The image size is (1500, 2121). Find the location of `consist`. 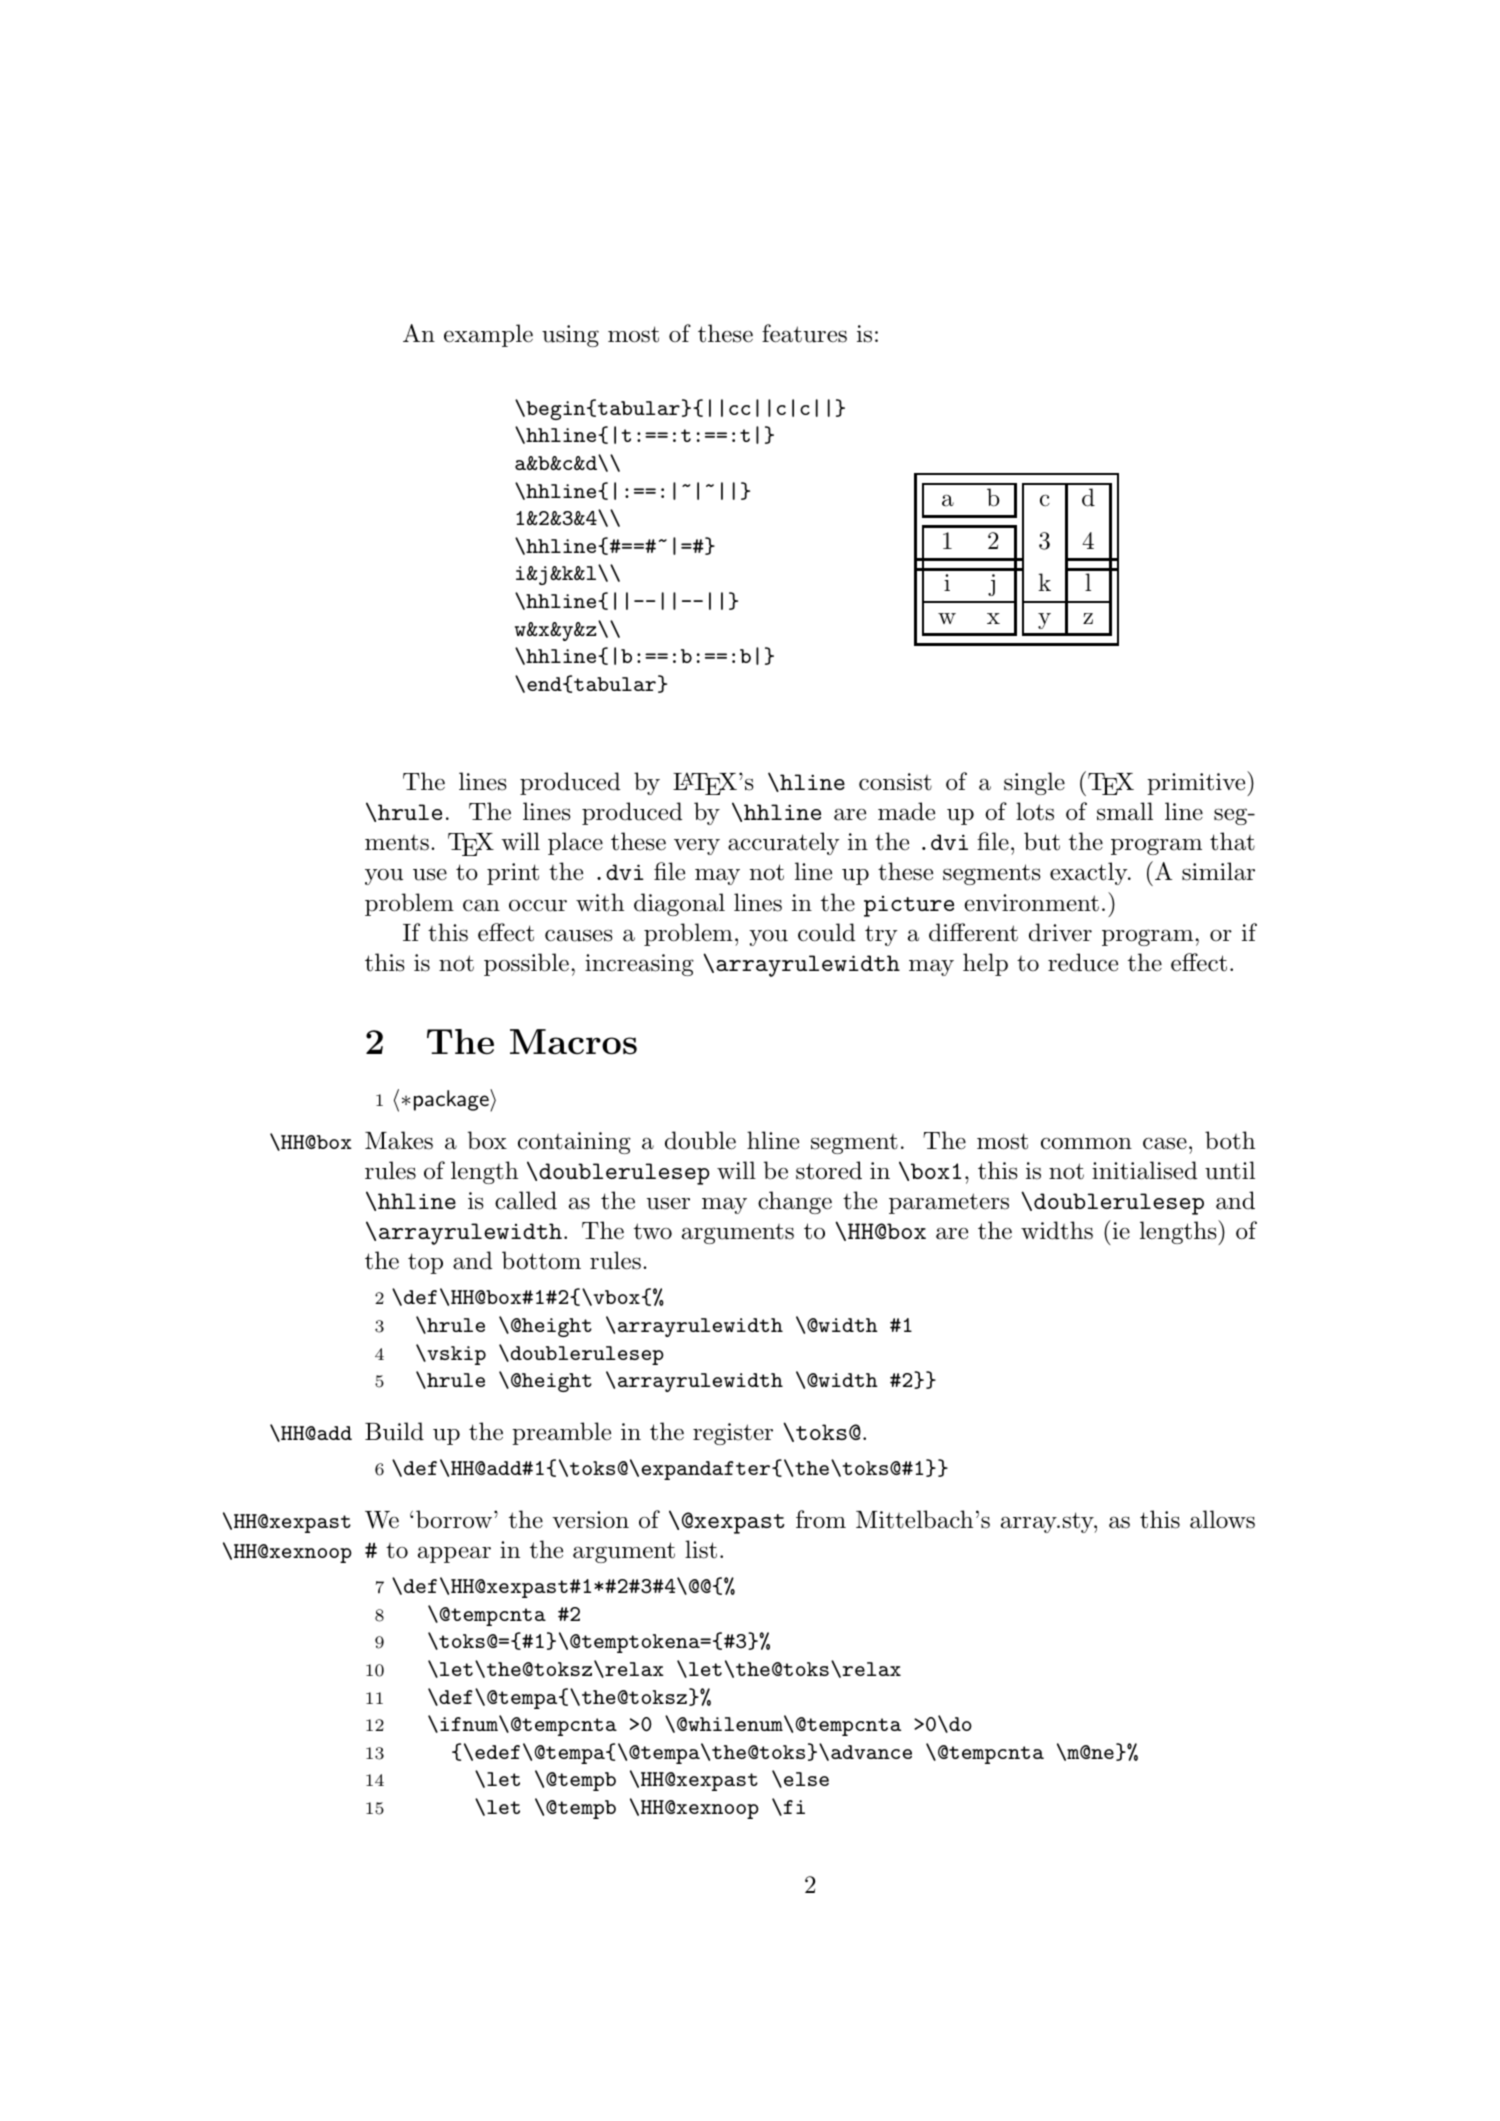

consist is located at coordinates (895, 782).
